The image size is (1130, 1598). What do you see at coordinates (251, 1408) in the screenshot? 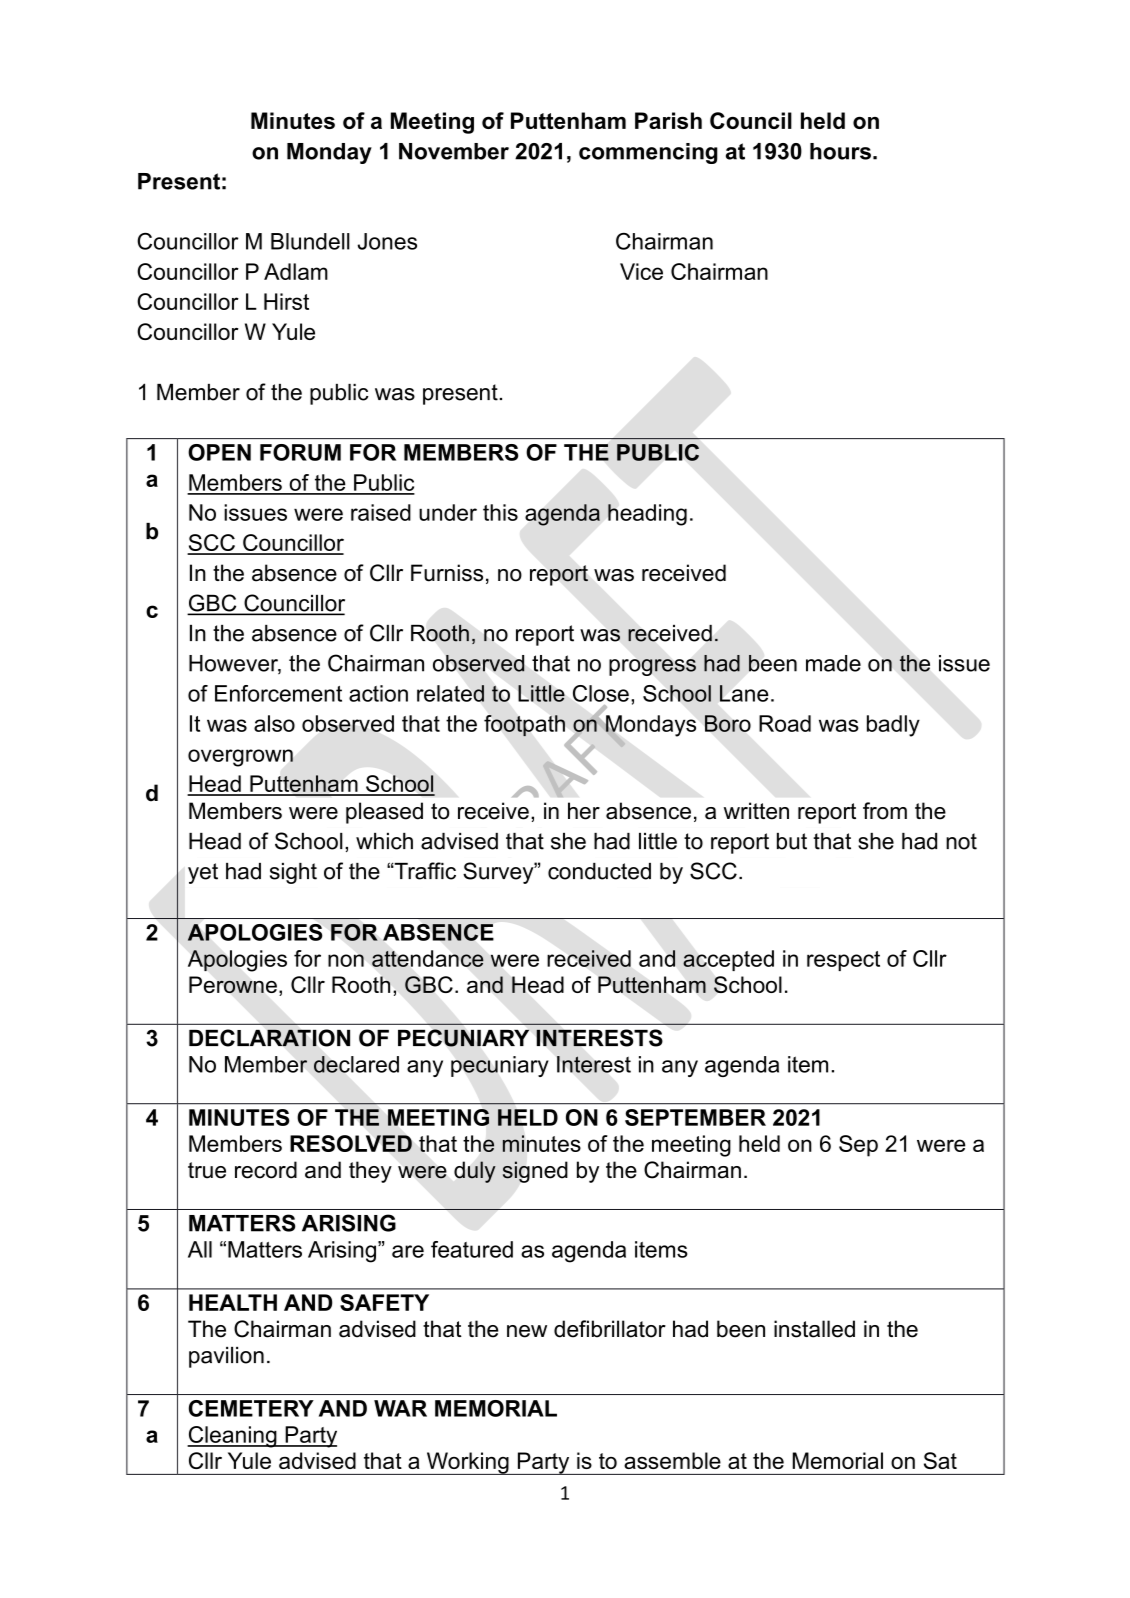
I see `CEMETERY` at bounding box center [251, 1408].
